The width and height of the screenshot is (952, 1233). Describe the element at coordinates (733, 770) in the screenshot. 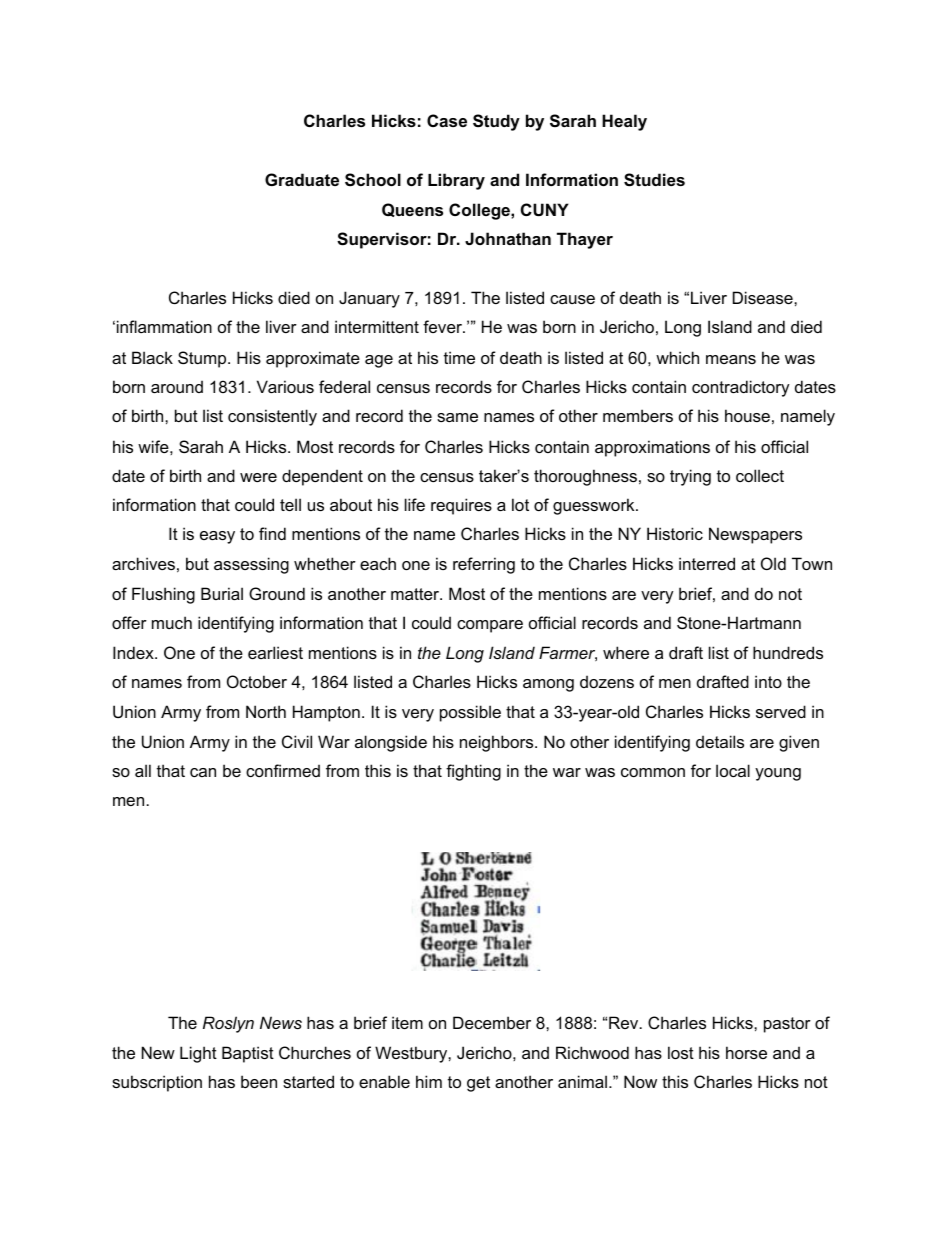

I see `local` at that location.
